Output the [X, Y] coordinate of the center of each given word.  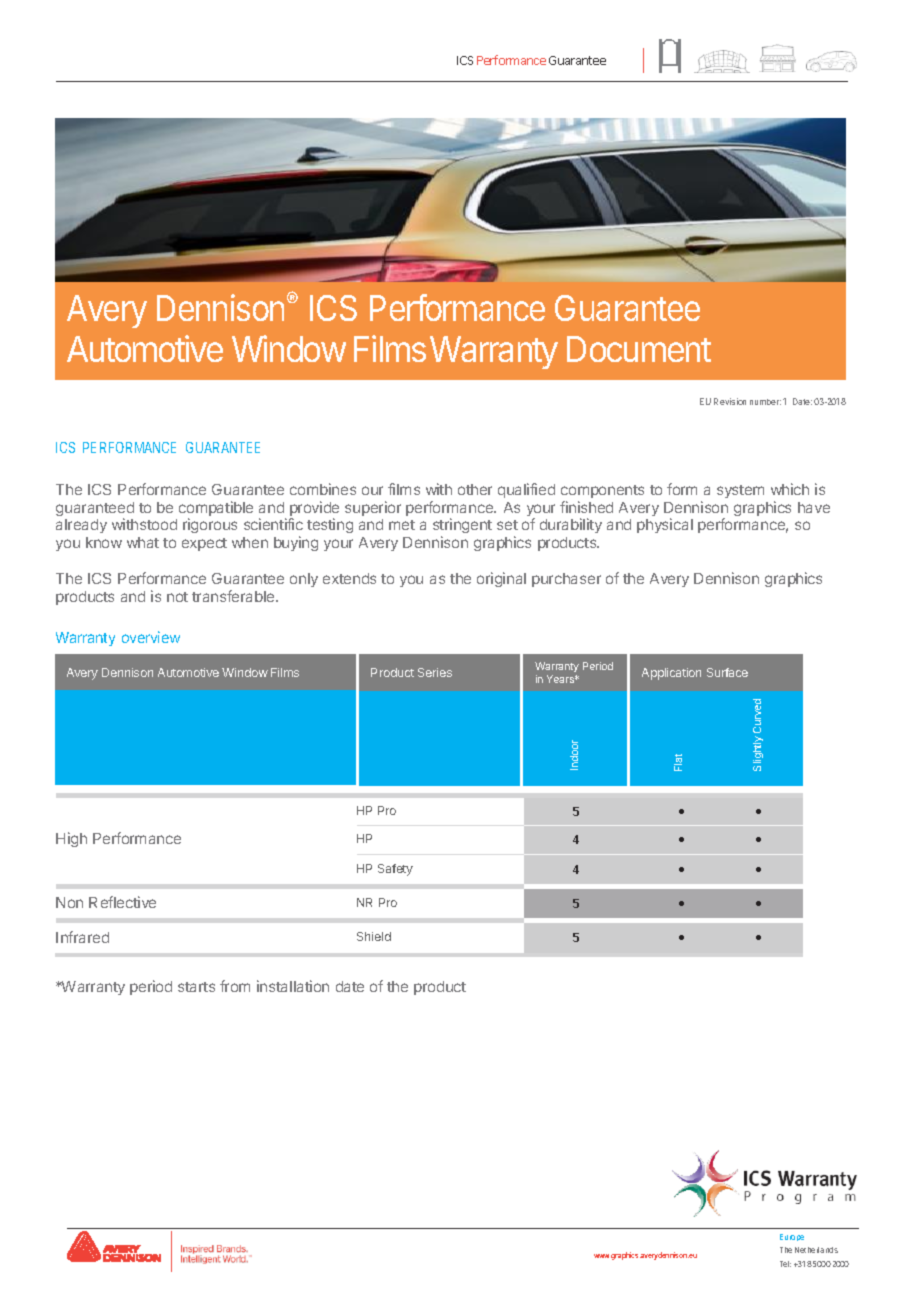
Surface [727, 672]
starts [196, 987]
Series [435, 672]
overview [151, 637]
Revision [730, 401]
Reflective [122, 902]
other [475, 489]
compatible [216, 510]
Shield [374, 936]
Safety [395, 870]
